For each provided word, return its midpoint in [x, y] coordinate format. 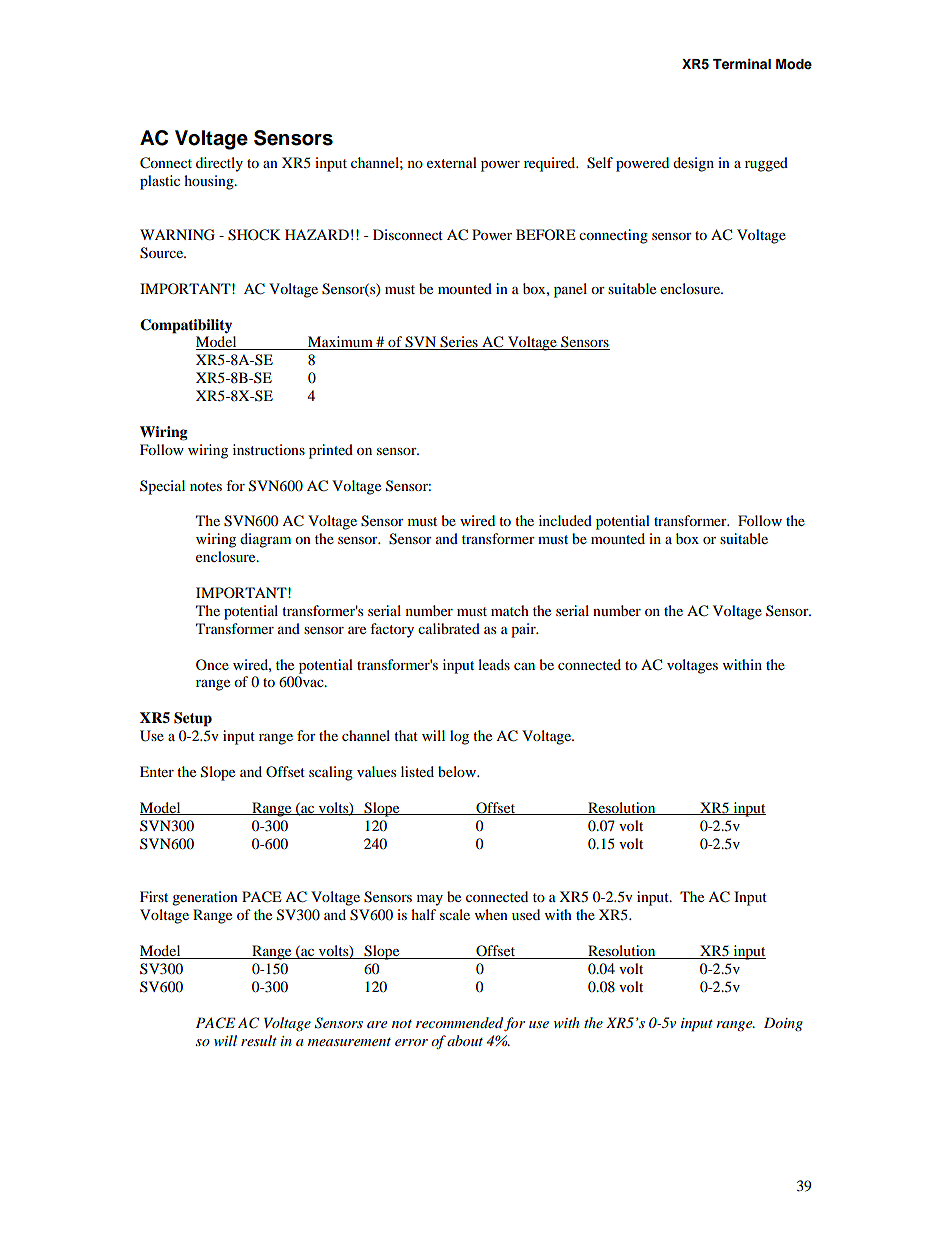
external [452, 162]
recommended [459, 1022]
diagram [265, 540]
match [510, 610]
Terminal [742, 64]
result [259, 1040]
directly [219, 164]
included [565, 520]
